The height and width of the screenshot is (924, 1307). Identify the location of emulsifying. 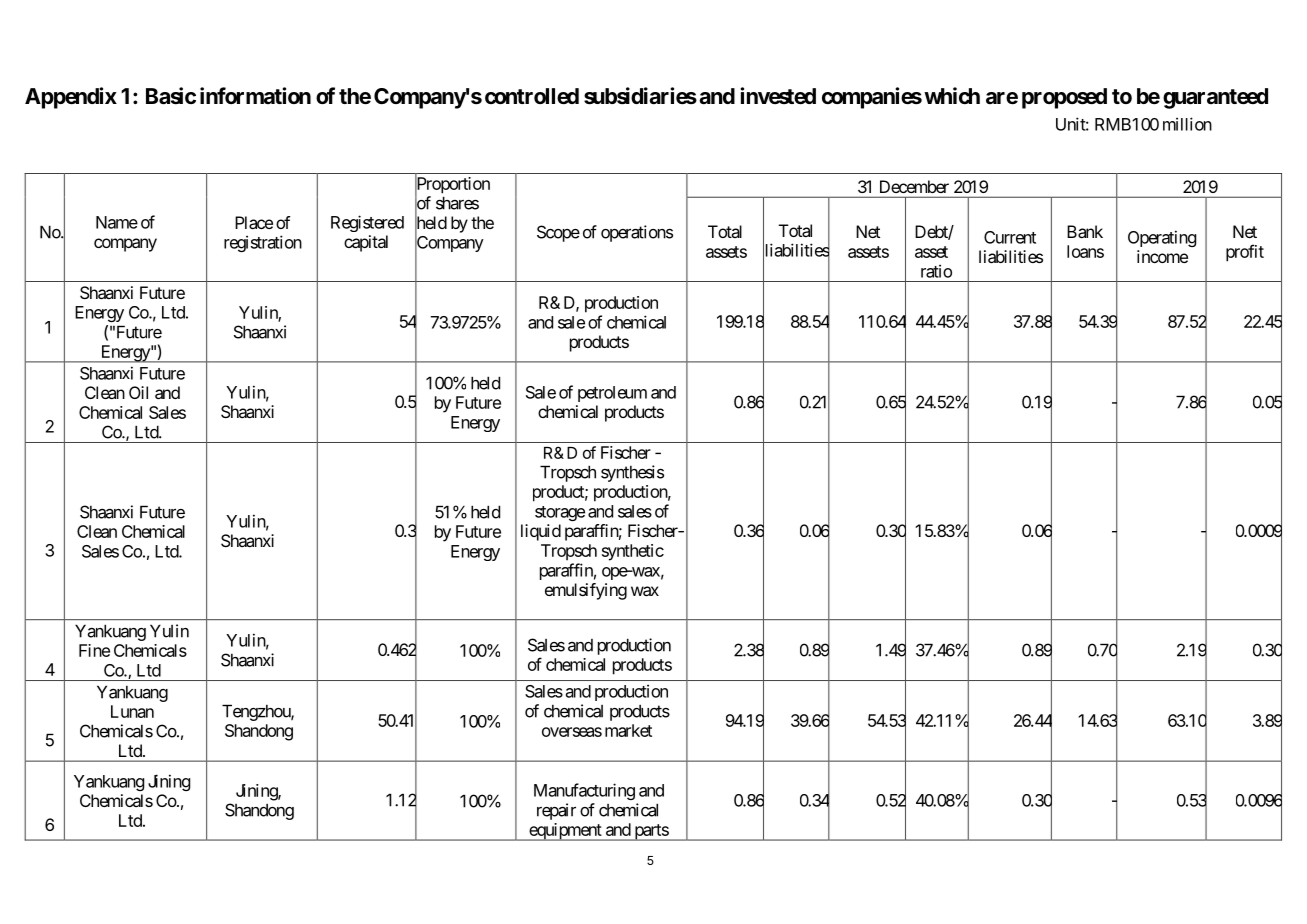
(586, 591).
